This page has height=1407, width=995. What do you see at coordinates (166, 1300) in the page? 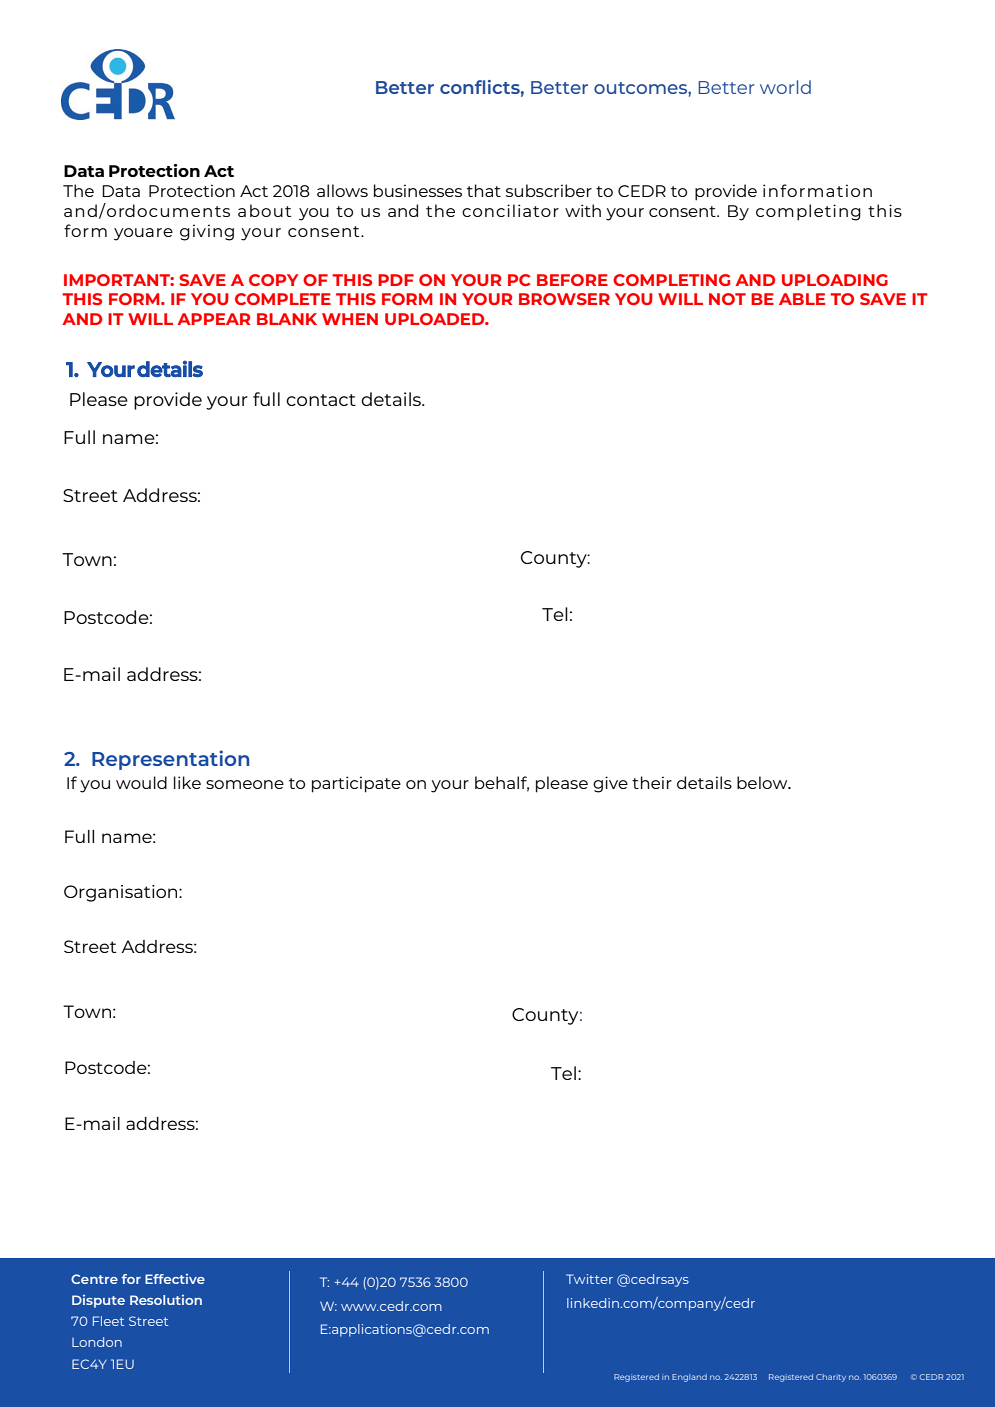
I see `Resolution` at bounding box center [166, 1300].
